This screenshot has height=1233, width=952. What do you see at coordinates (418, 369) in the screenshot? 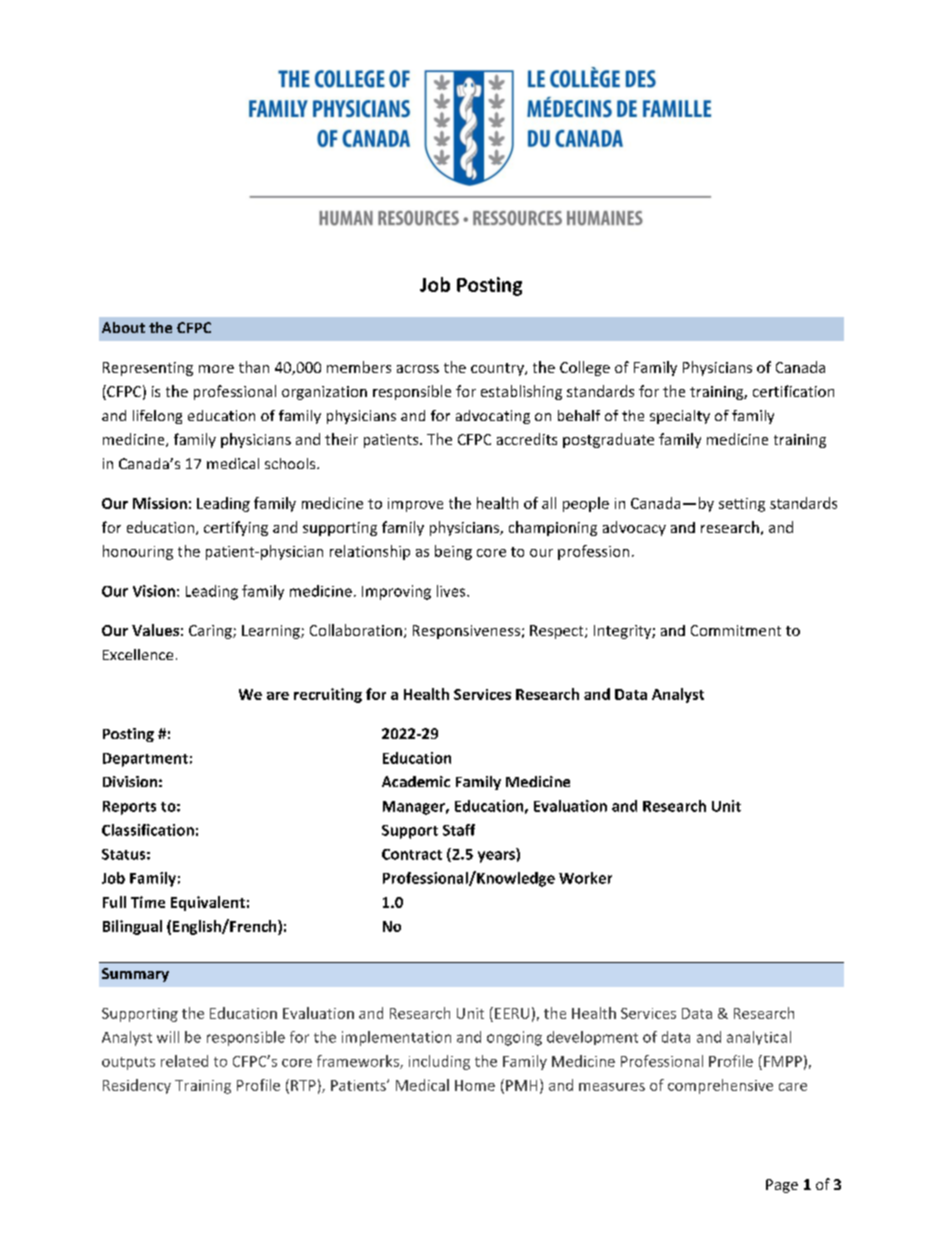
I see `across` at bounding box center [418, 369].
